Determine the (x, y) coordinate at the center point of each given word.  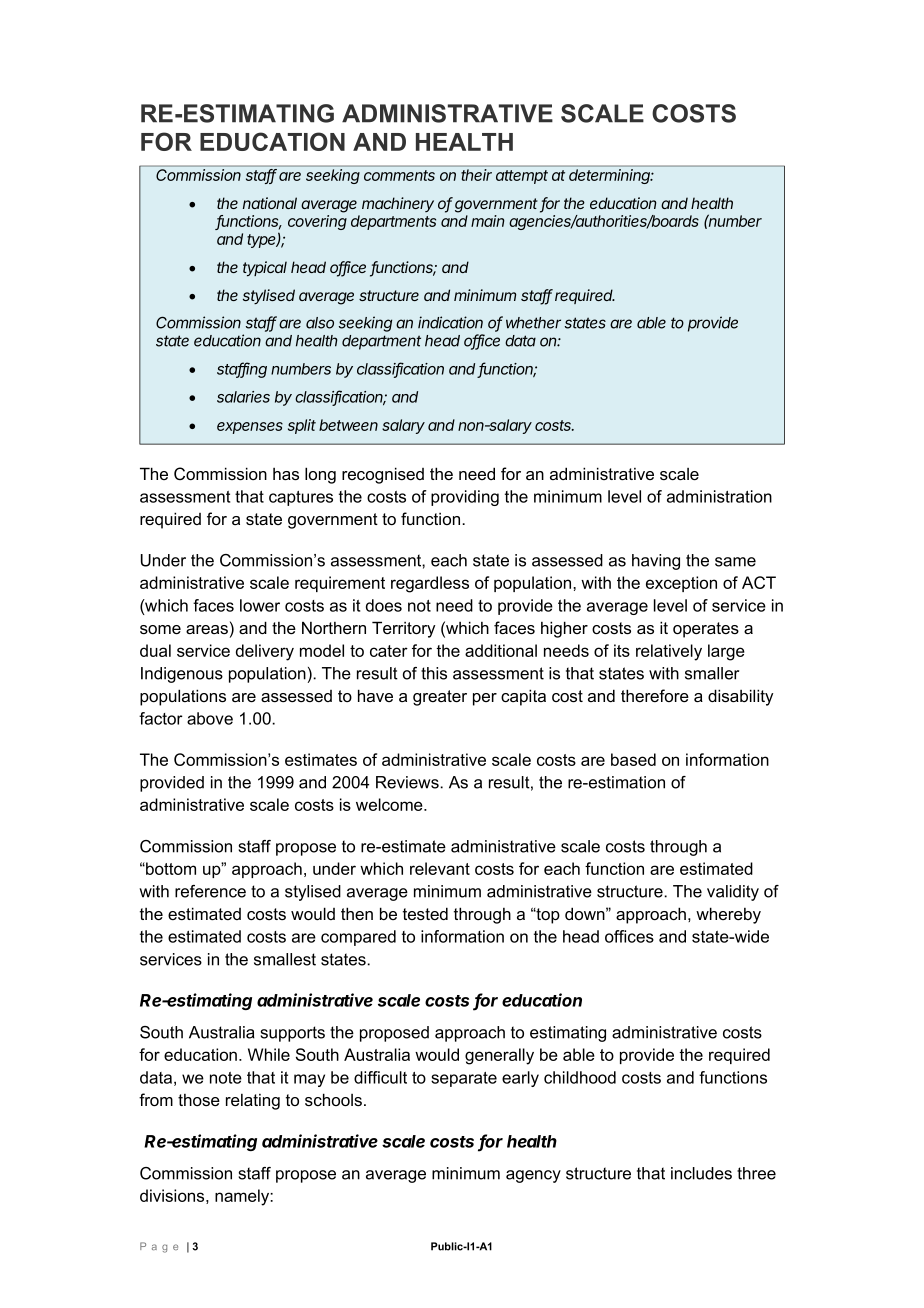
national (270, 203)
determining (611, 176)
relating (253, 1102)
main (488, 221)
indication (450, 322)
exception (681, 584)
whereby (728, 915)
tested (425, 913)
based (633, 759)
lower (260, 605)
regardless (430, 584)
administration (719, 496)
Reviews (408, 782)
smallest (285, 959)
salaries (243, 397)
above (210, 718)
